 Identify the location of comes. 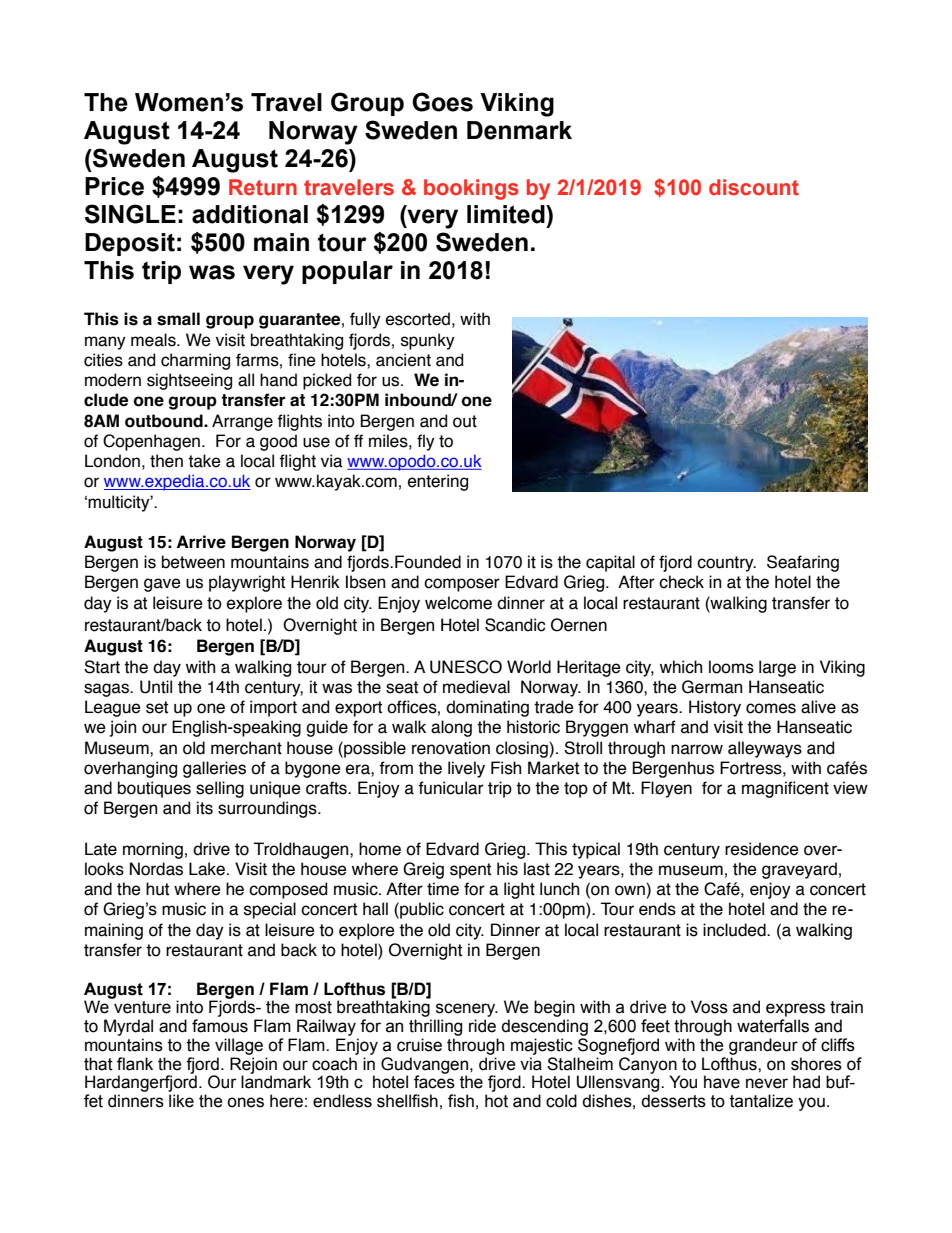
(771, 708).
